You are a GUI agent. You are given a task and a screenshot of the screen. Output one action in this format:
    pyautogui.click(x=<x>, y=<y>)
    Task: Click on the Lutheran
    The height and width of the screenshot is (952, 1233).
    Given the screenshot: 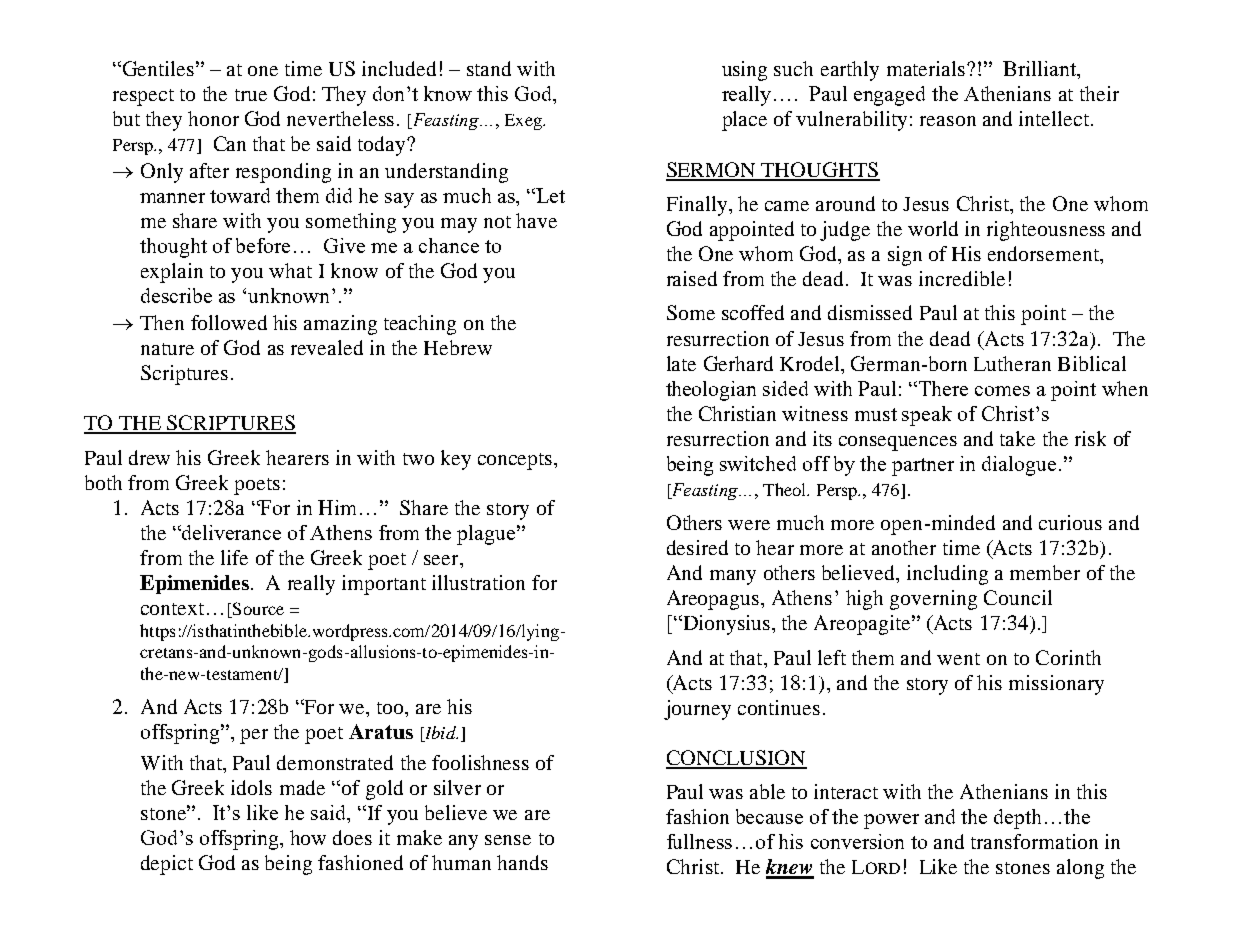 What is the action you would take?
    pyautogui.click(x=1012, y=363)
